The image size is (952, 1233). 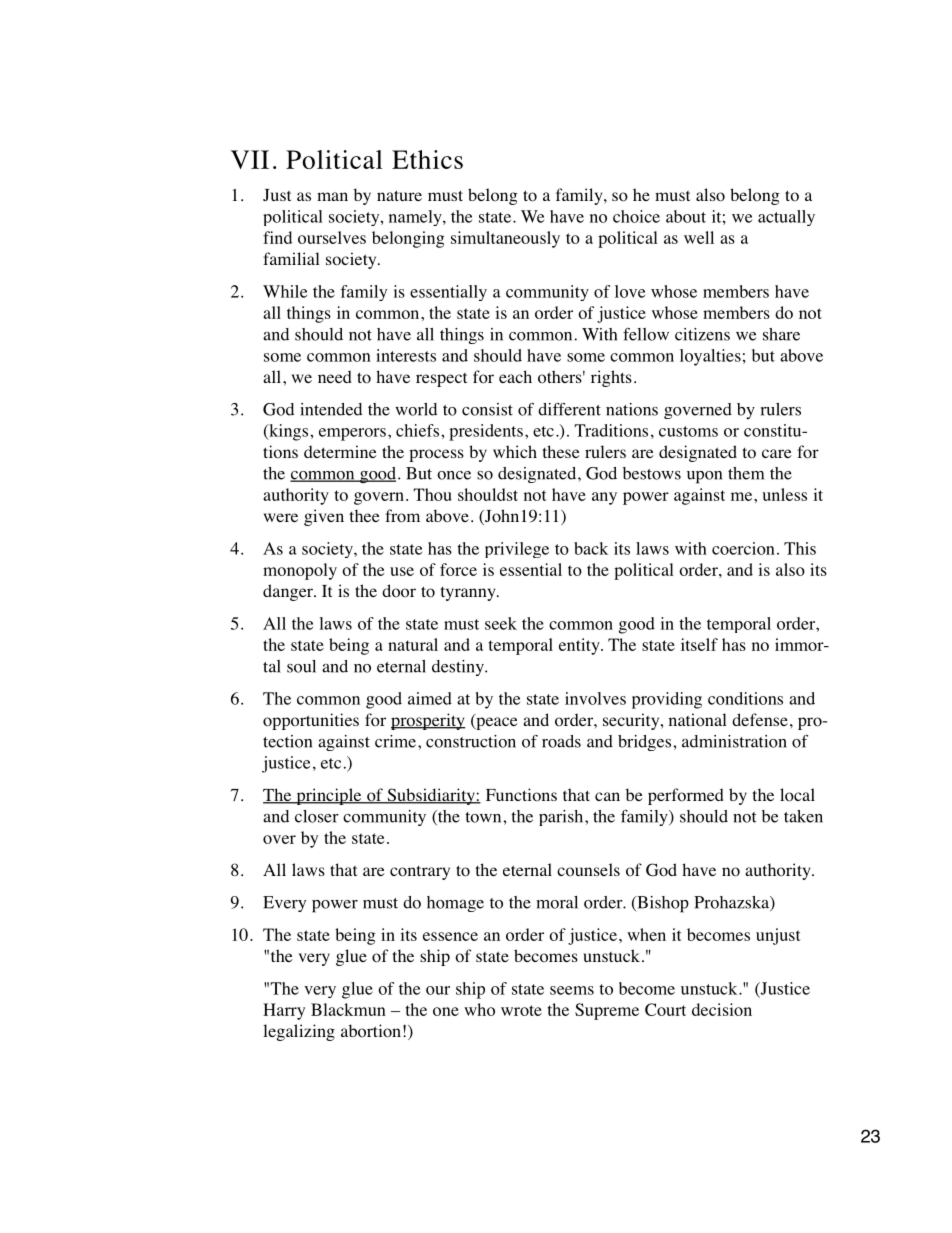 What do you see at coordinates (521, 1010) in the screenshot?
I see `wrote` at bounding box center [521, 1010].
